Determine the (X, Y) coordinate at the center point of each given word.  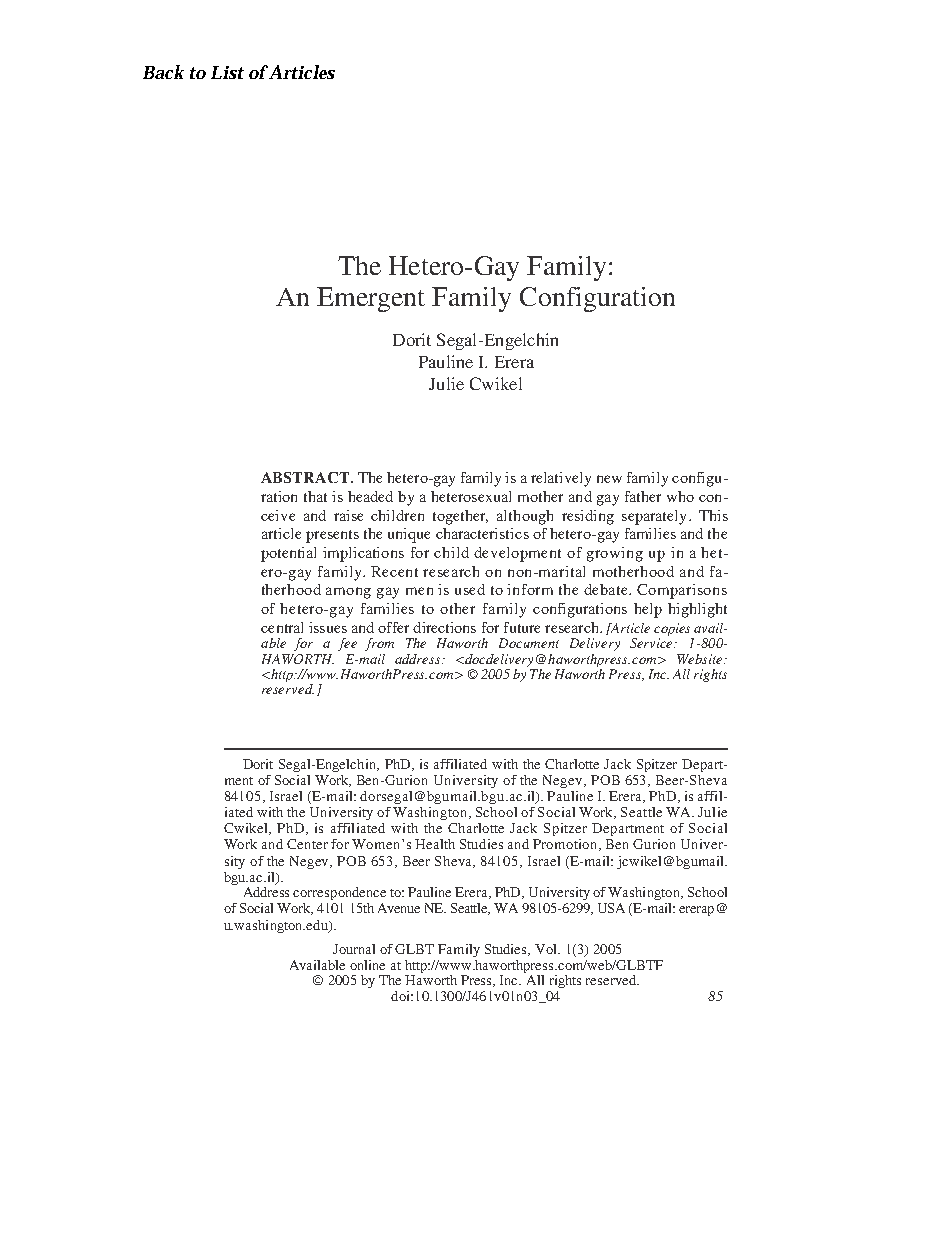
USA (611, 908)
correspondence (339, 893)
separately (656, 517)
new (609, 479)
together (460, 517)
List (227, 72)
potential (288, 554)
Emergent (371, 299)
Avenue (399, 908)
